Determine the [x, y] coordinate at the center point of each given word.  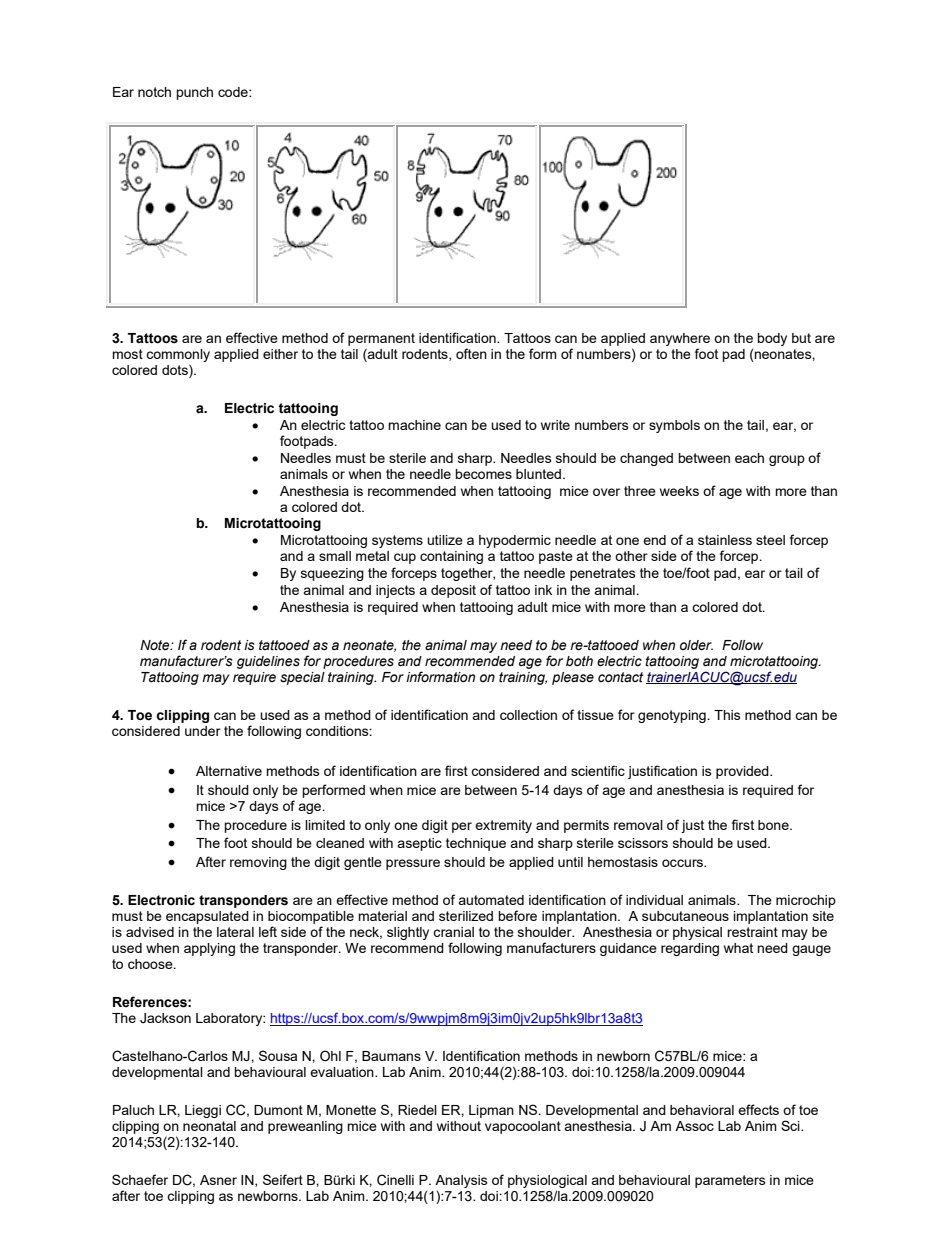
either [280, 354]
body [772, 339]
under [203, 731]
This [727, 715]
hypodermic [515, 541]
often [471, 353]
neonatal [209, 1126]
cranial [453, 932]
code [234, 92]
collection [528, 715]
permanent [381, 339]
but [801, 338]
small [335, 556]
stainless [725, 540]
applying [209, 949]
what [738, 948]
